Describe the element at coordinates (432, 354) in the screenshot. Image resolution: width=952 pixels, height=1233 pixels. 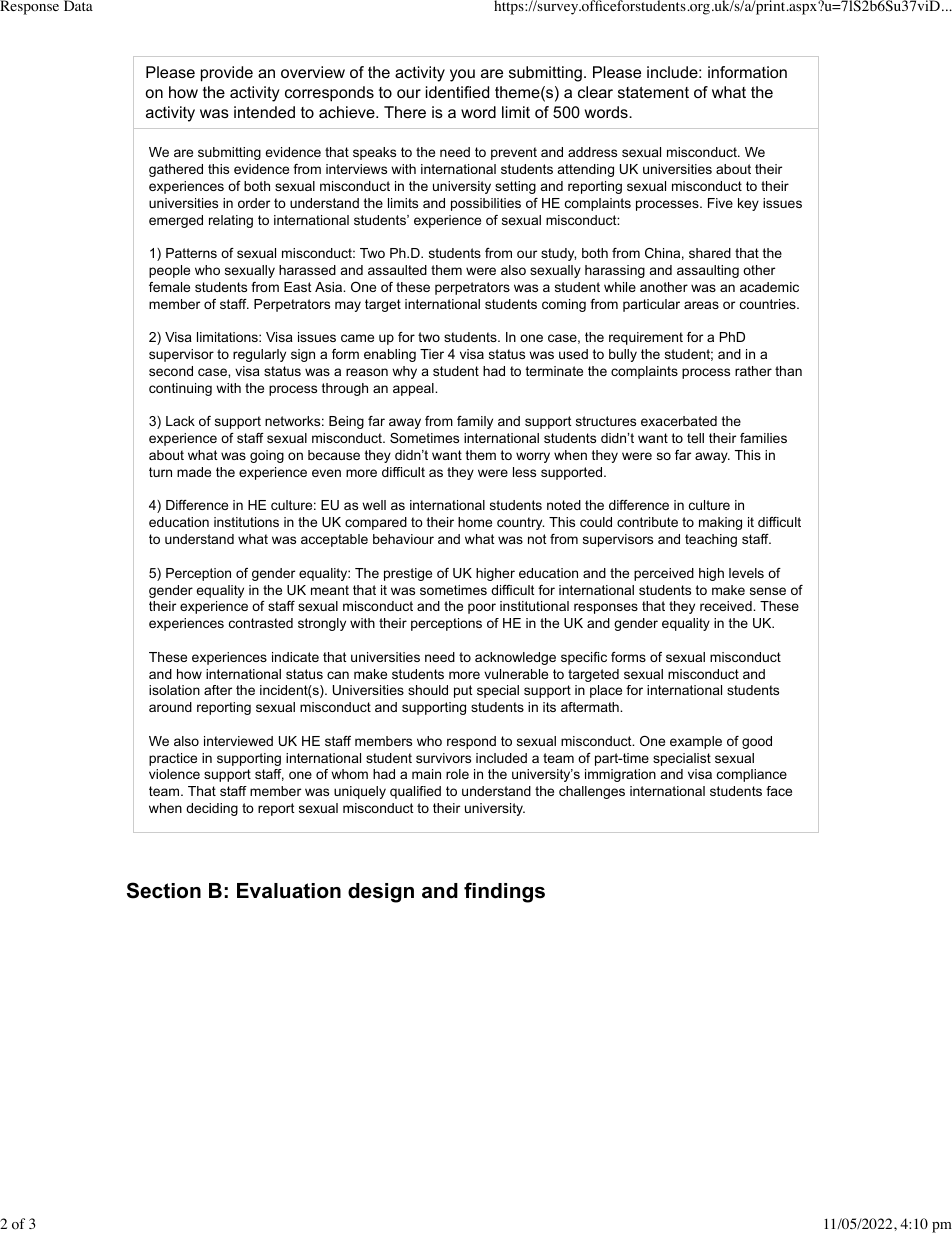
I see `Tier` at that location.
